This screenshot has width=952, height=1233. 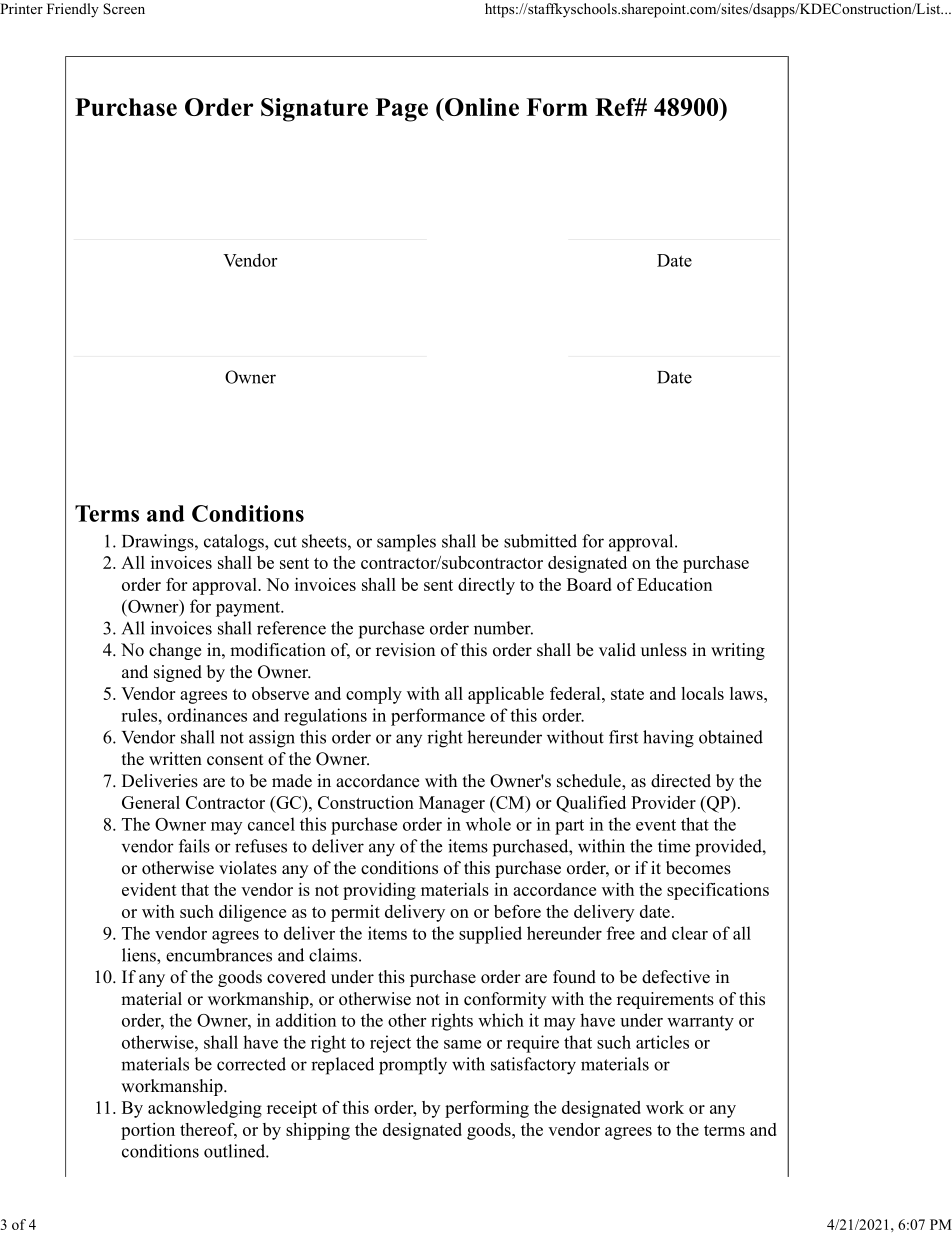 I want to click on portion, so click(x=148, y=1131).
